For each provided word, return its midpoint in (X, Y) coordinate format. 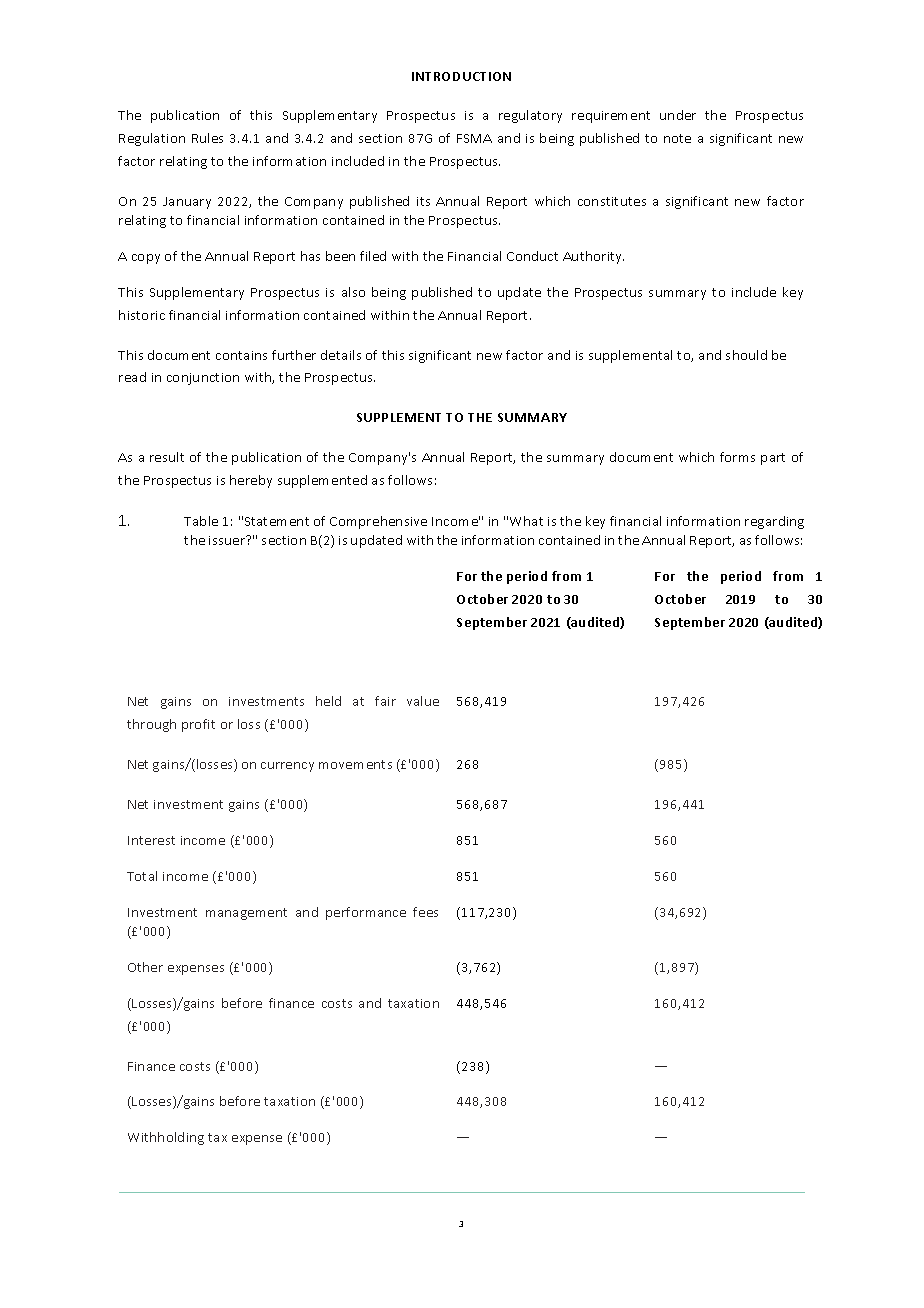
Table (201, 521)
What (526, 521)
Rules (207, 138)
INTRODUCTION (461, 76)
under (678, 115)
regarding (774, 522)
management (246, 914)
